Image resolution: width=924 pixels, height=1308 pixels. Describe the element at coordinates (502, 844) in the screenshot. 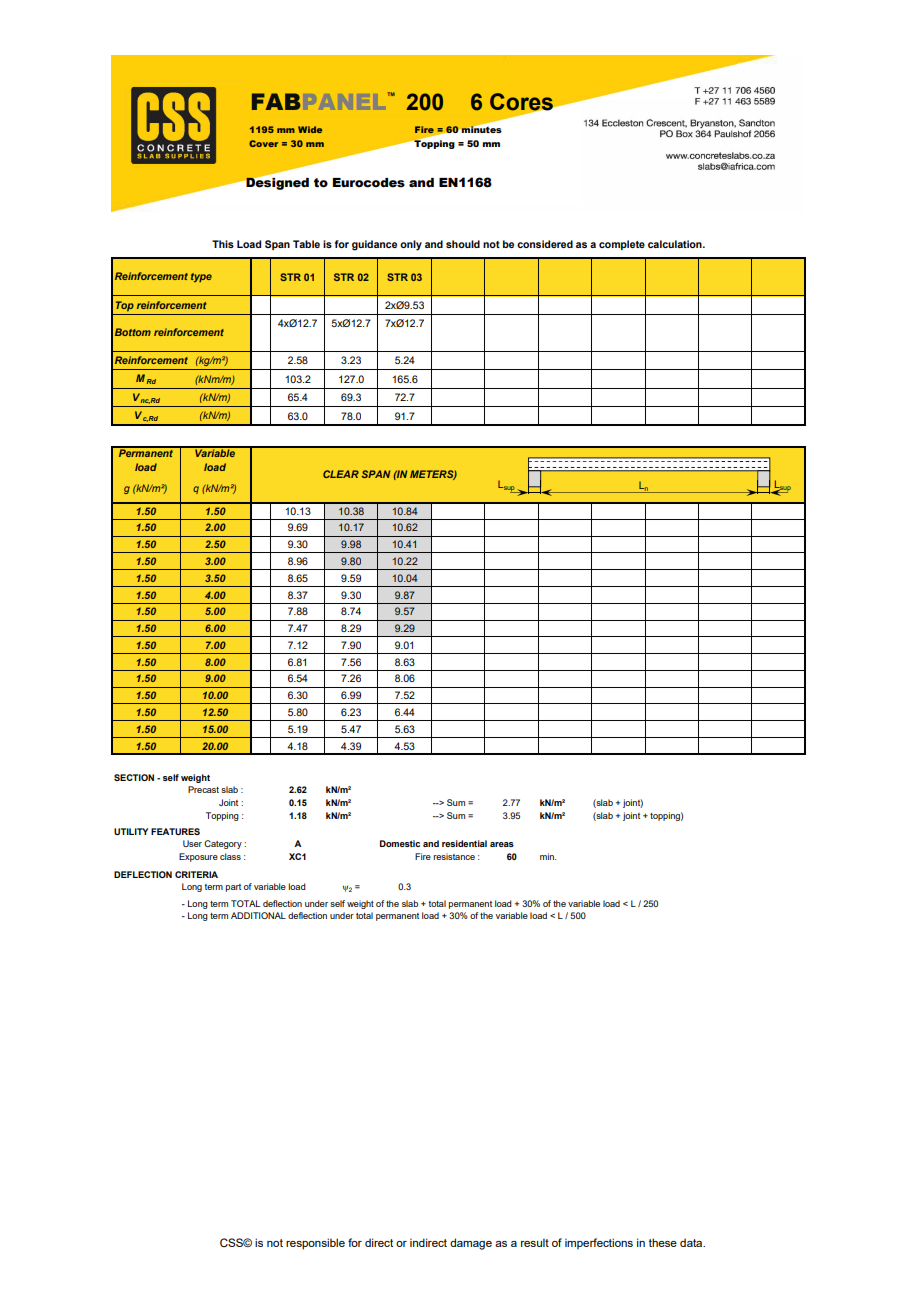

I see `areas` at that location.
